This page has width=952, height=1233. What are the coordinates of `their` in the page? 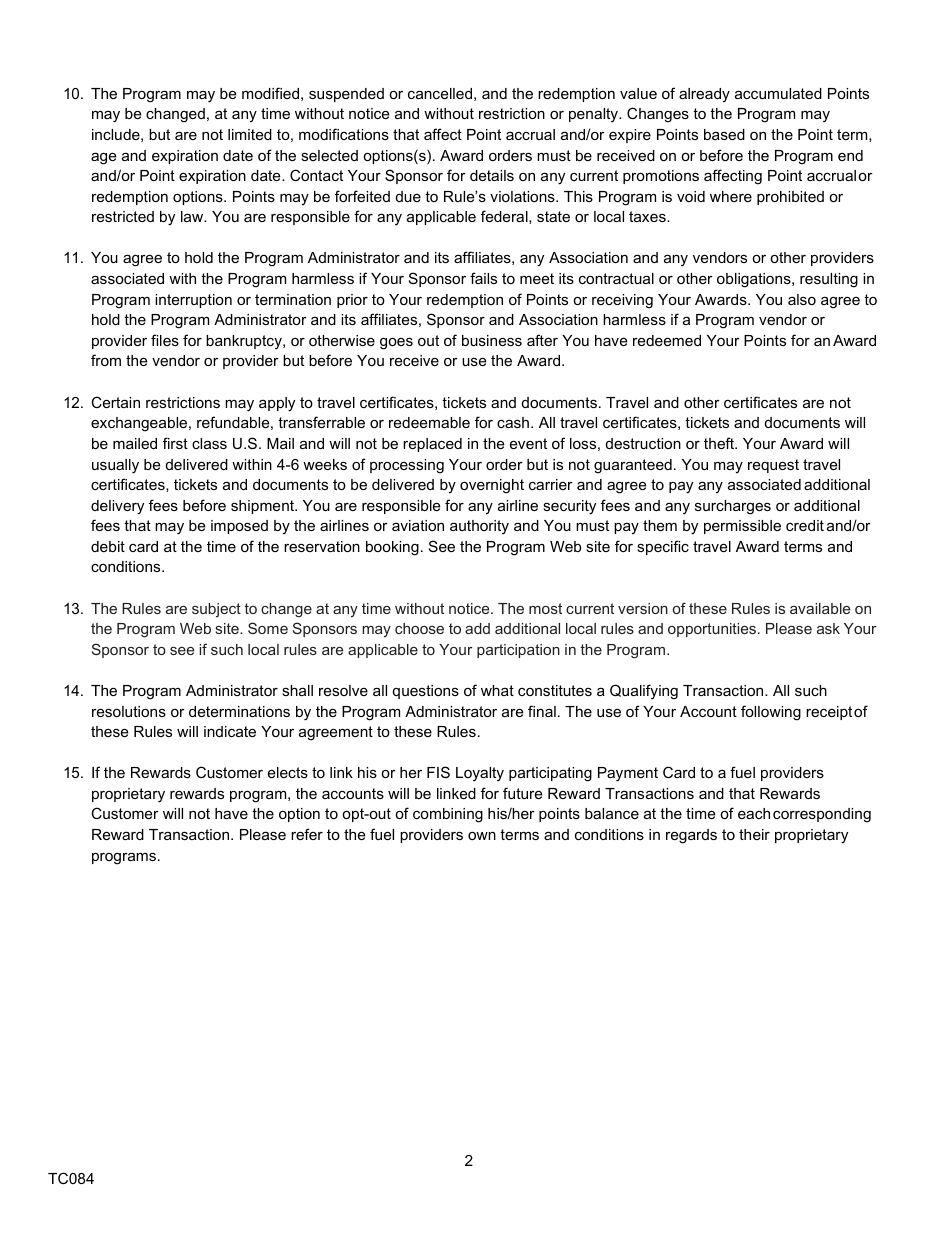 It's located at (754, 834).
